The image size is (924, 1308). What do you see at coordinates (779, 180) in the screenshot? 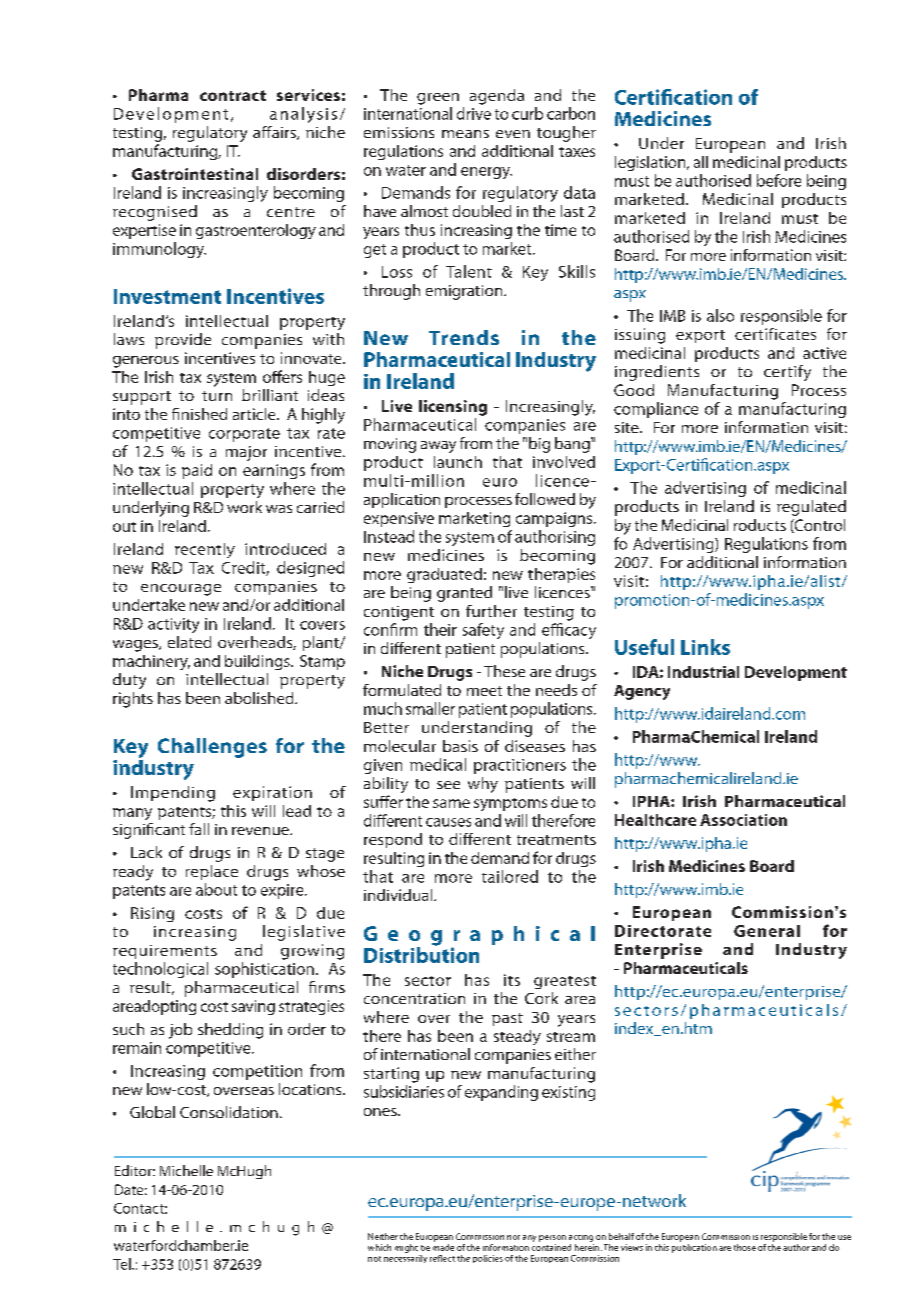
I see `before` at bounding box center [779, 180].
